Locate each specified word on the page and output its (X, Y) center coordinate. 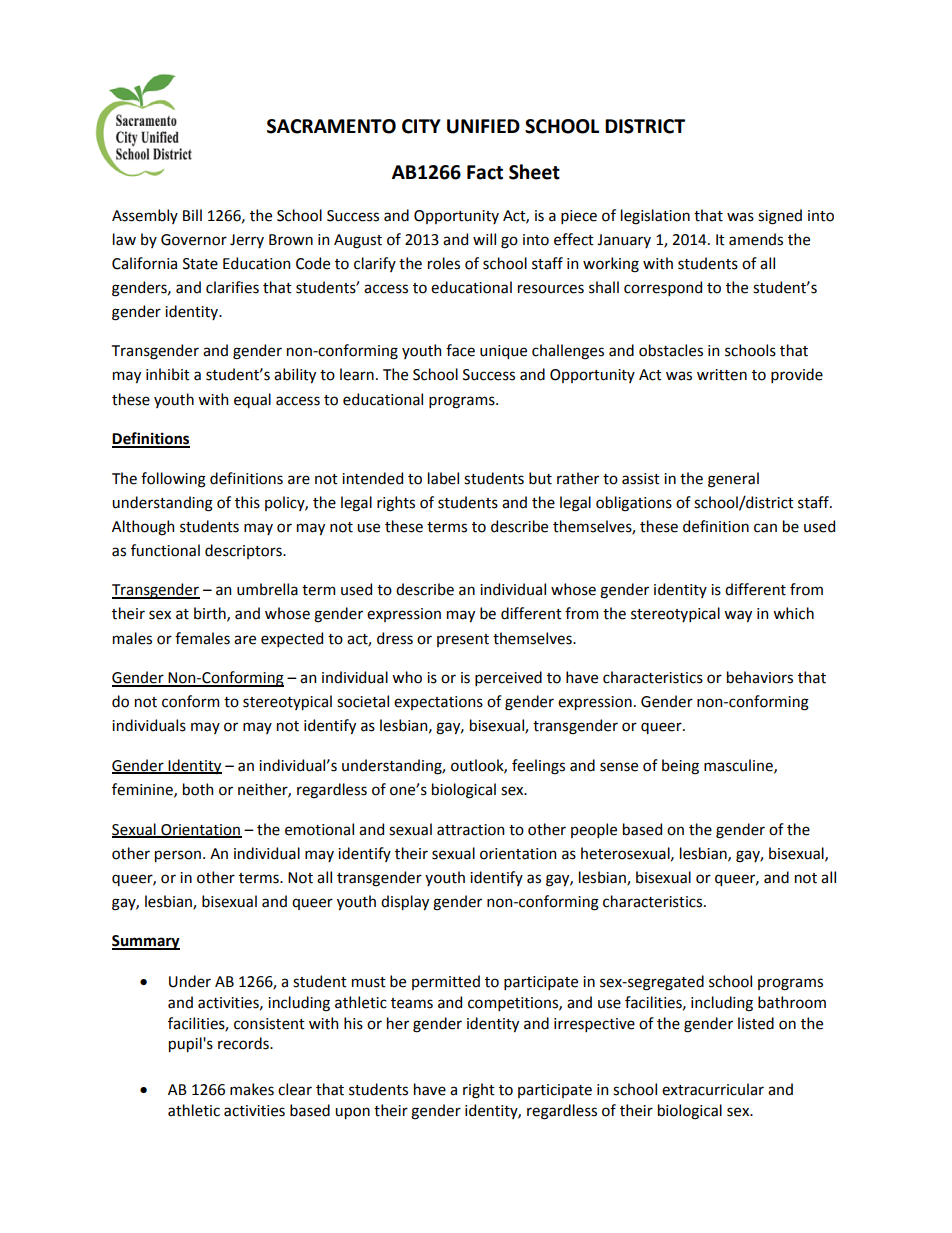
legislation (655, 217)
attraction (470, 830)
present (463, 640)
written (722, 375)
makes (252, 1089)
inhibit (168, 374)
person (179, 856)
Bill (192, 215)
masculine (739, 766)
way (738, 616)
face (460, 350)
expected (292, 639)
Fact (485, 172)
